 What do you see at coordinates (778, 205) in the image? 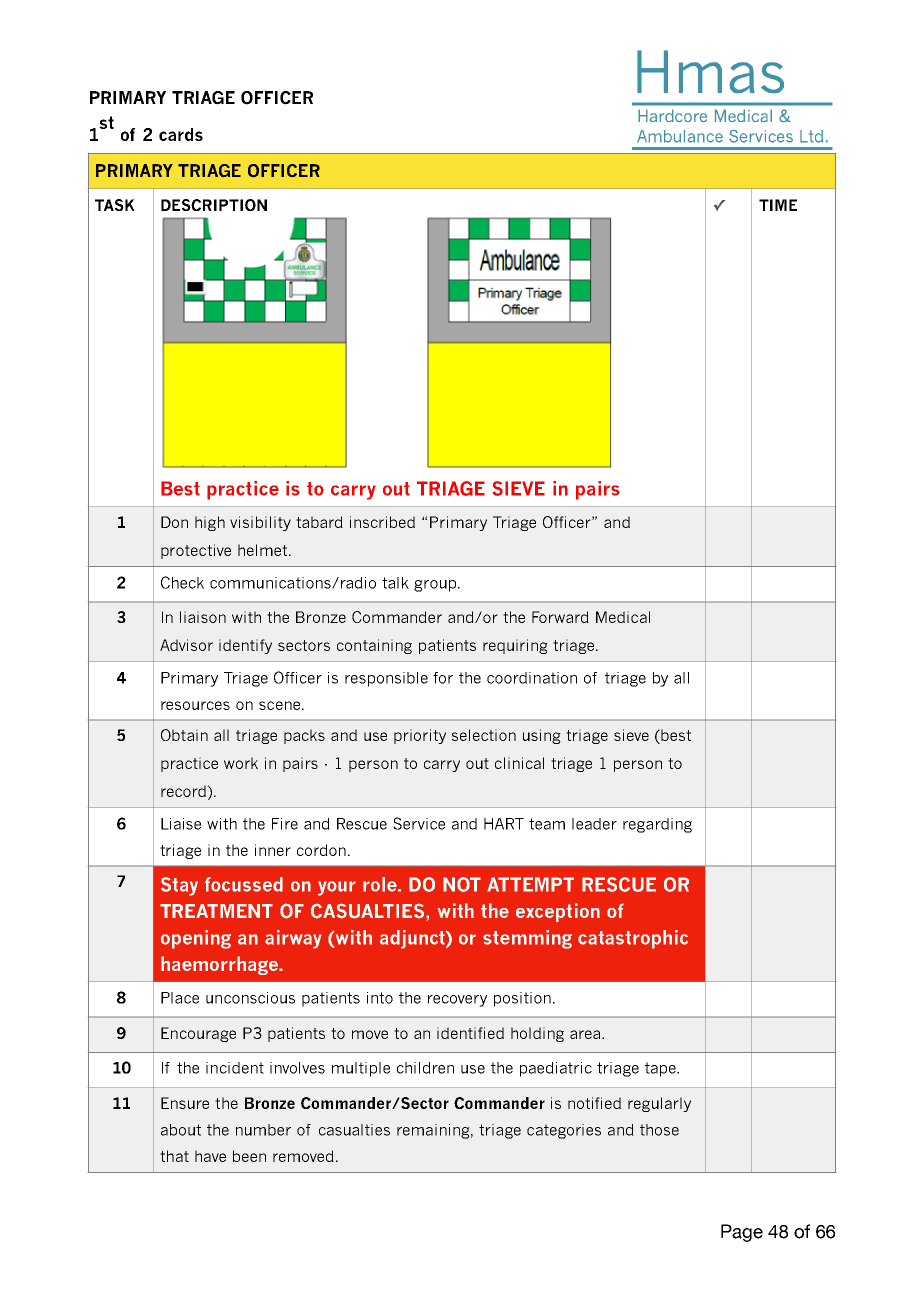
I see `TIME` at bounding box center [778, 205].
